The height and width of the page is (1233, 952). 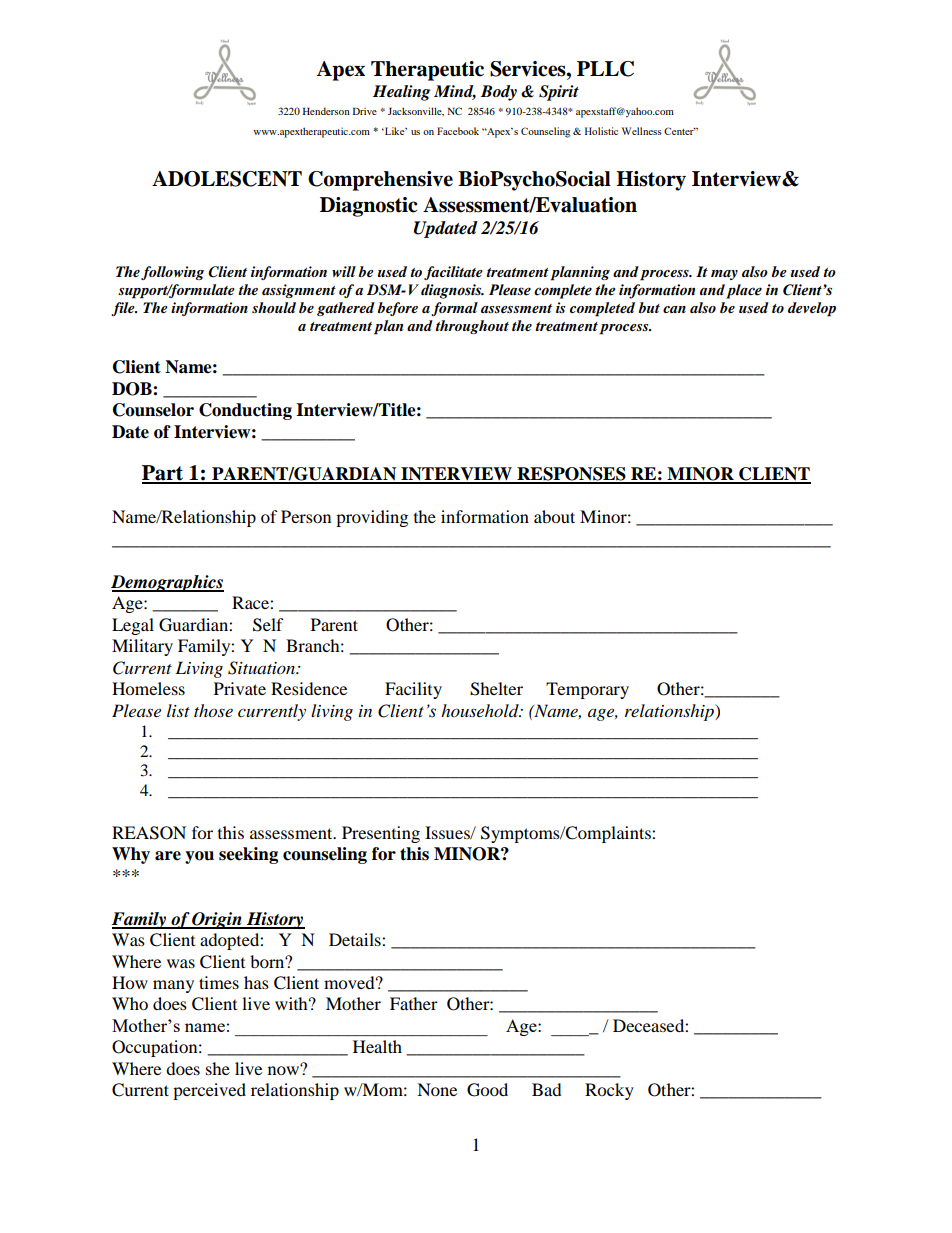 I want to click on Temporary, so click(x=587, y=690).
